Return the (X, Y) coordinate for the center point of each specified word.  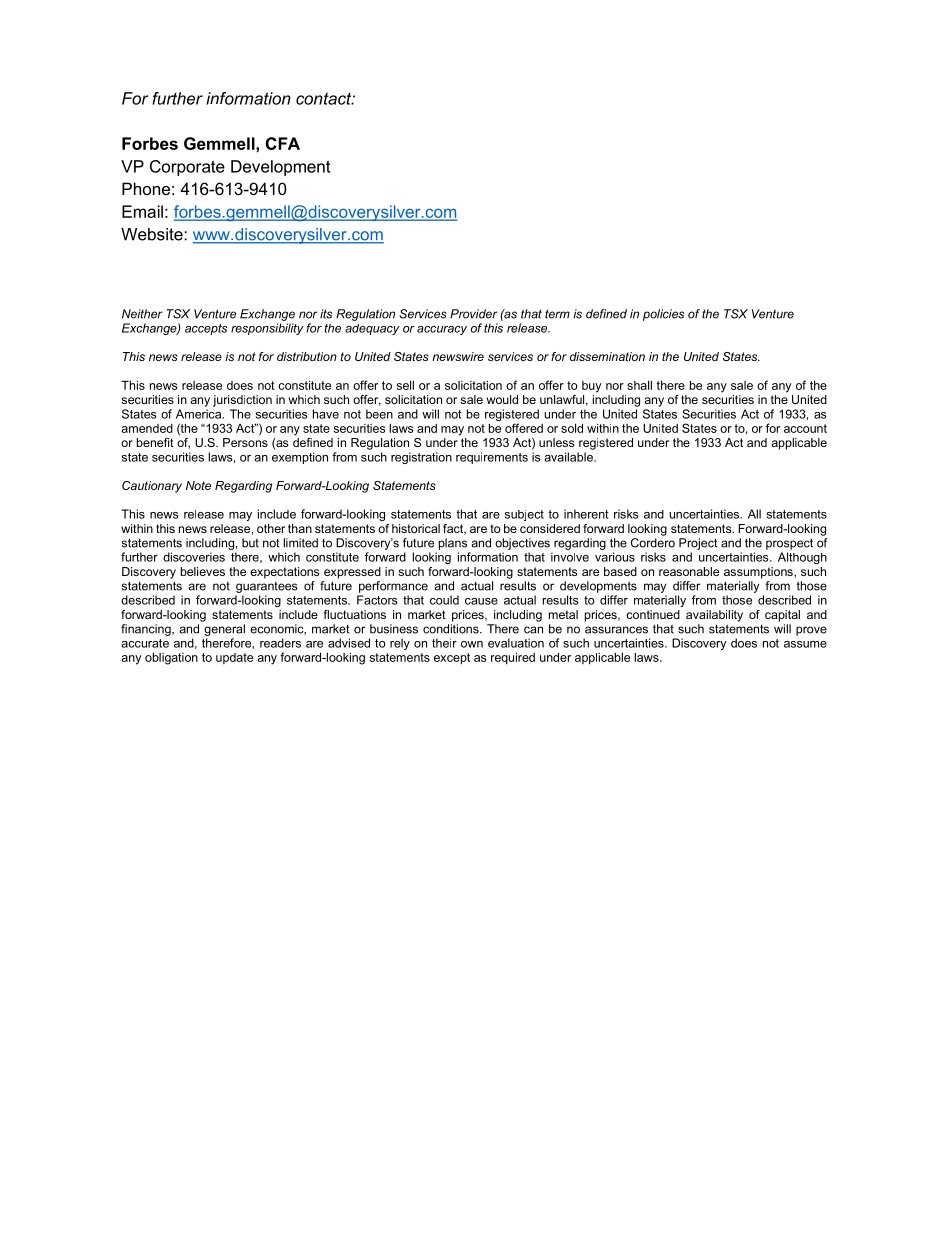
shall (639, 385)
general (224, 630)
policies (663, 315)
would (502, 399)
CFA (283, 143)
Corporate (187, 168)
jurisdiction (242, 401)
